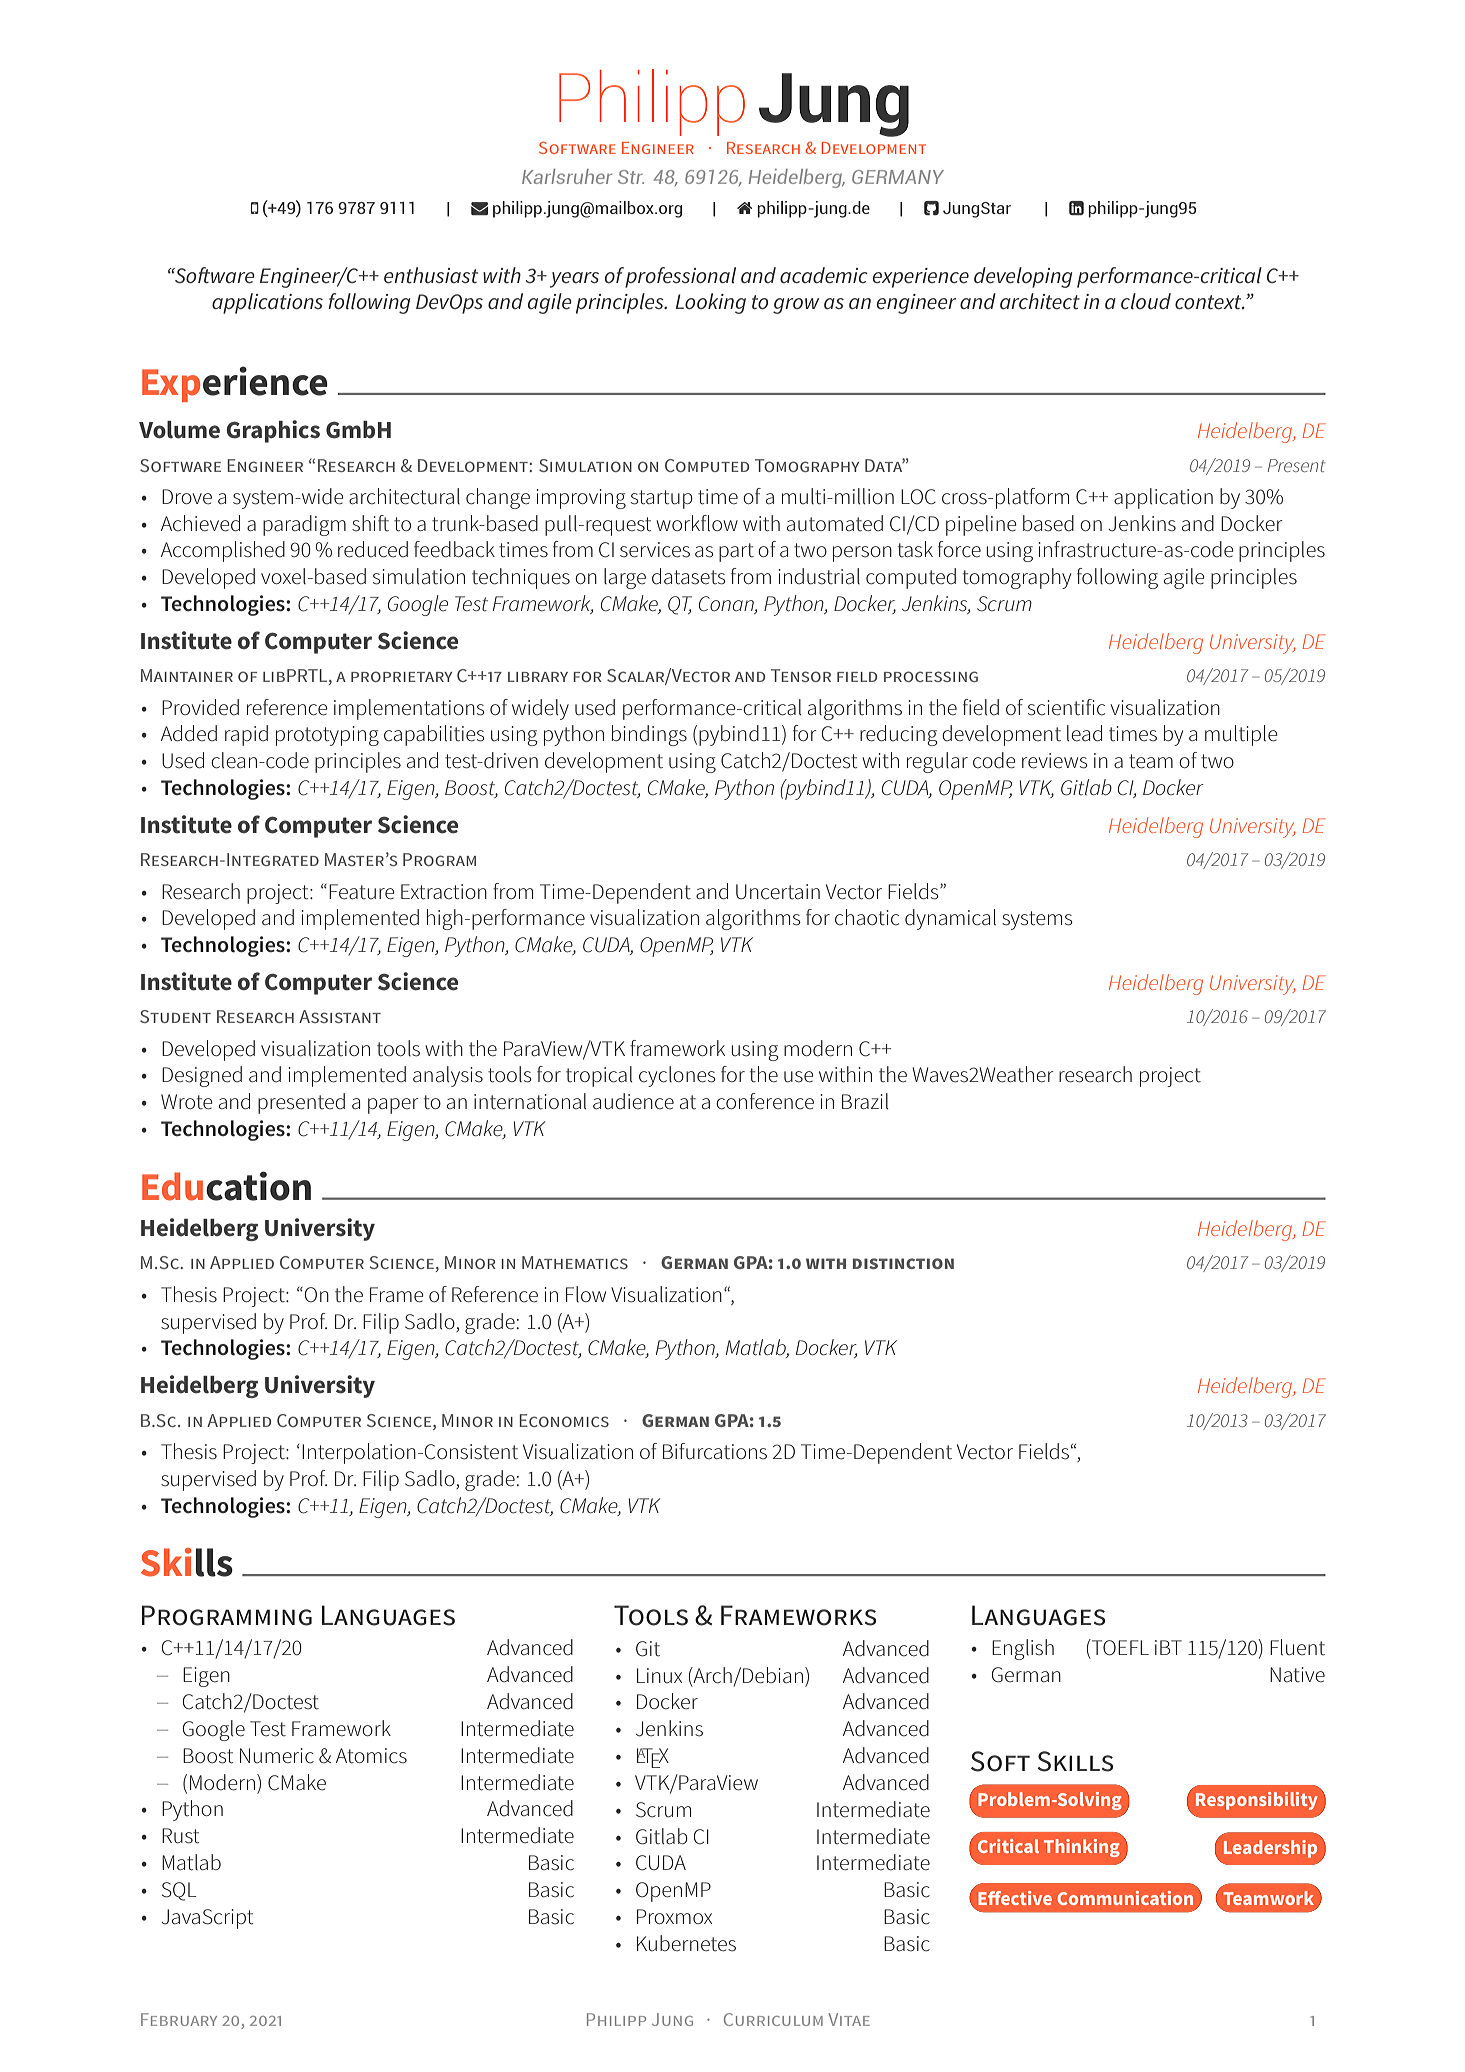 This document has height=2072, width=1465. Describe the element at coordinates (903, 1263) in the document. I see `DISTINCTION` at that location.
